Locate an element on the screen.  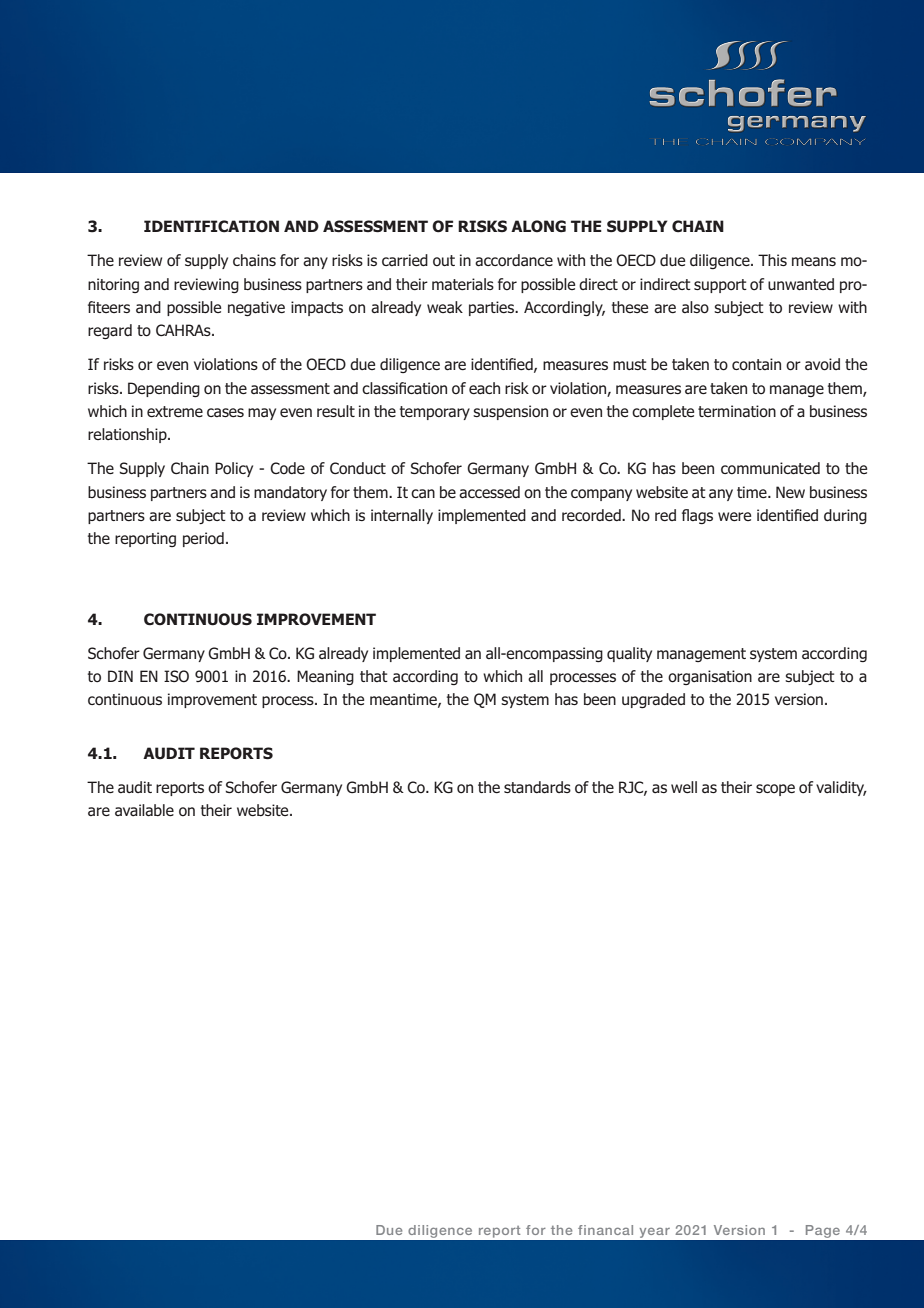
available is located at coordinates (144, 810).
